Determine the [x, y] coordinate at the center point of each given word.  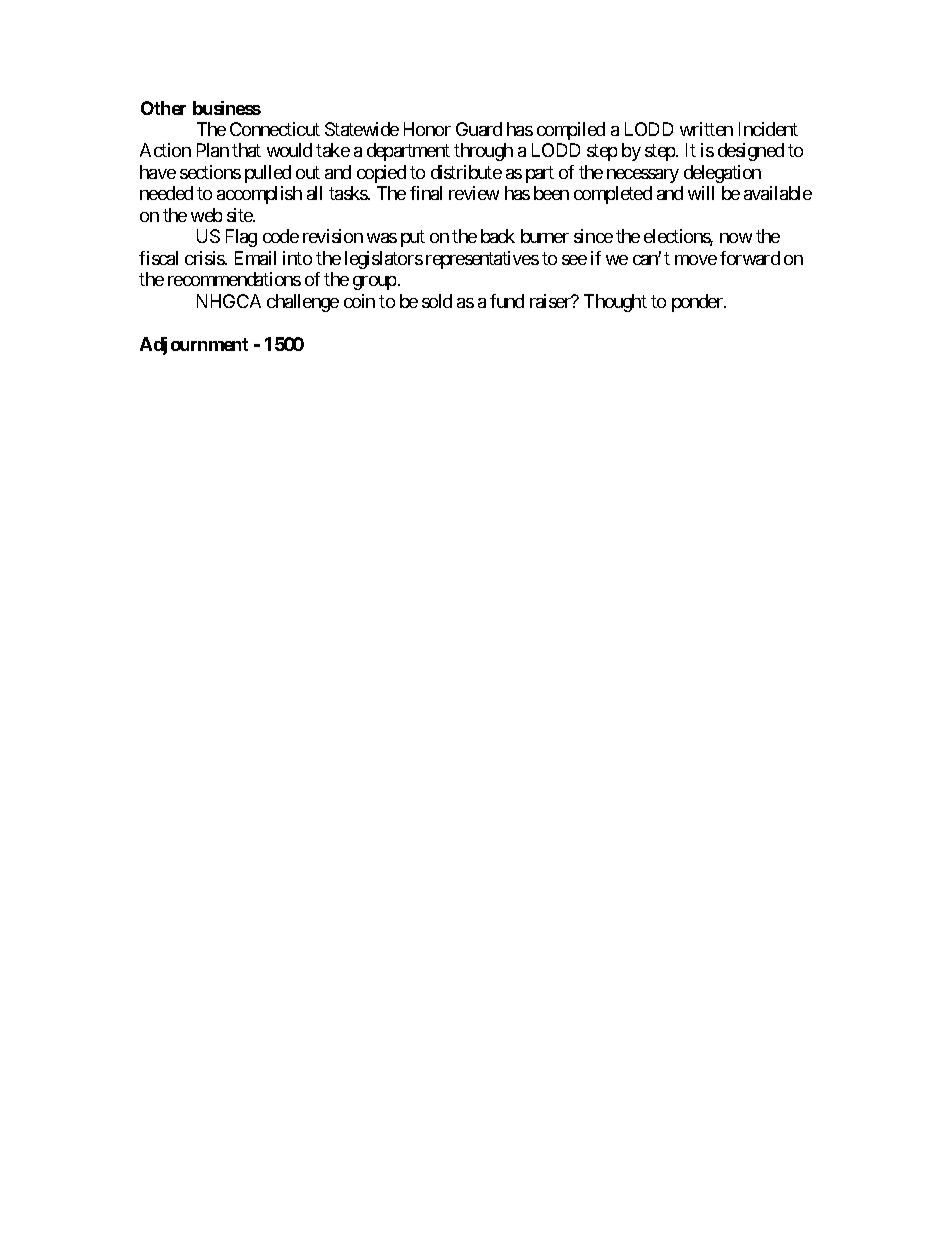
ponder [698, 303]
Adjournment [194, 346]
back [498, 236]
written [706, 129]
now [736, 238]
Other [163, 108]
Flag [241, 238]
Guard [479, 129]
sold [437, 301]
